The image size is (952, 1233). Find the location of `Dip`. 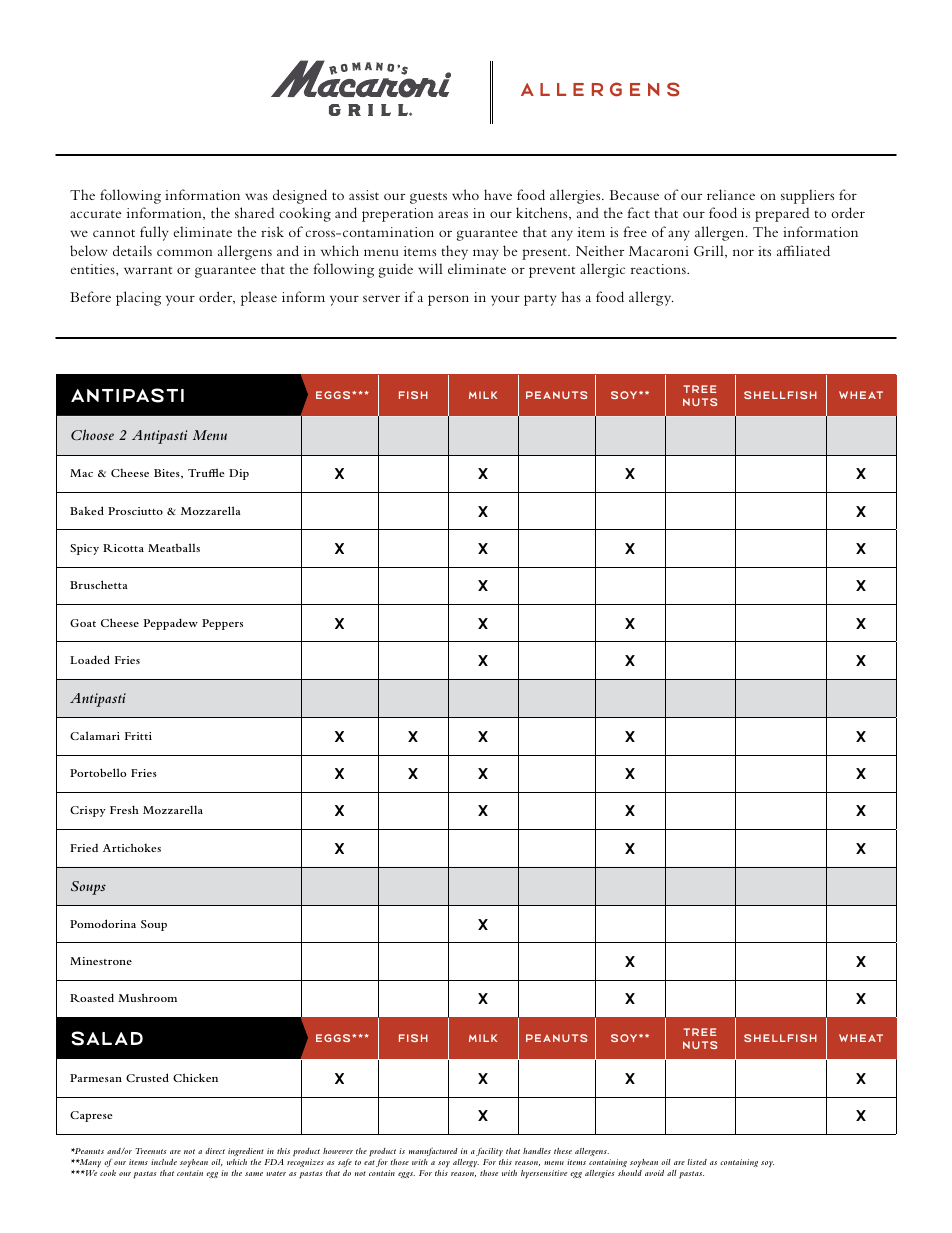

Dip is located at coordinates (239, 474).
